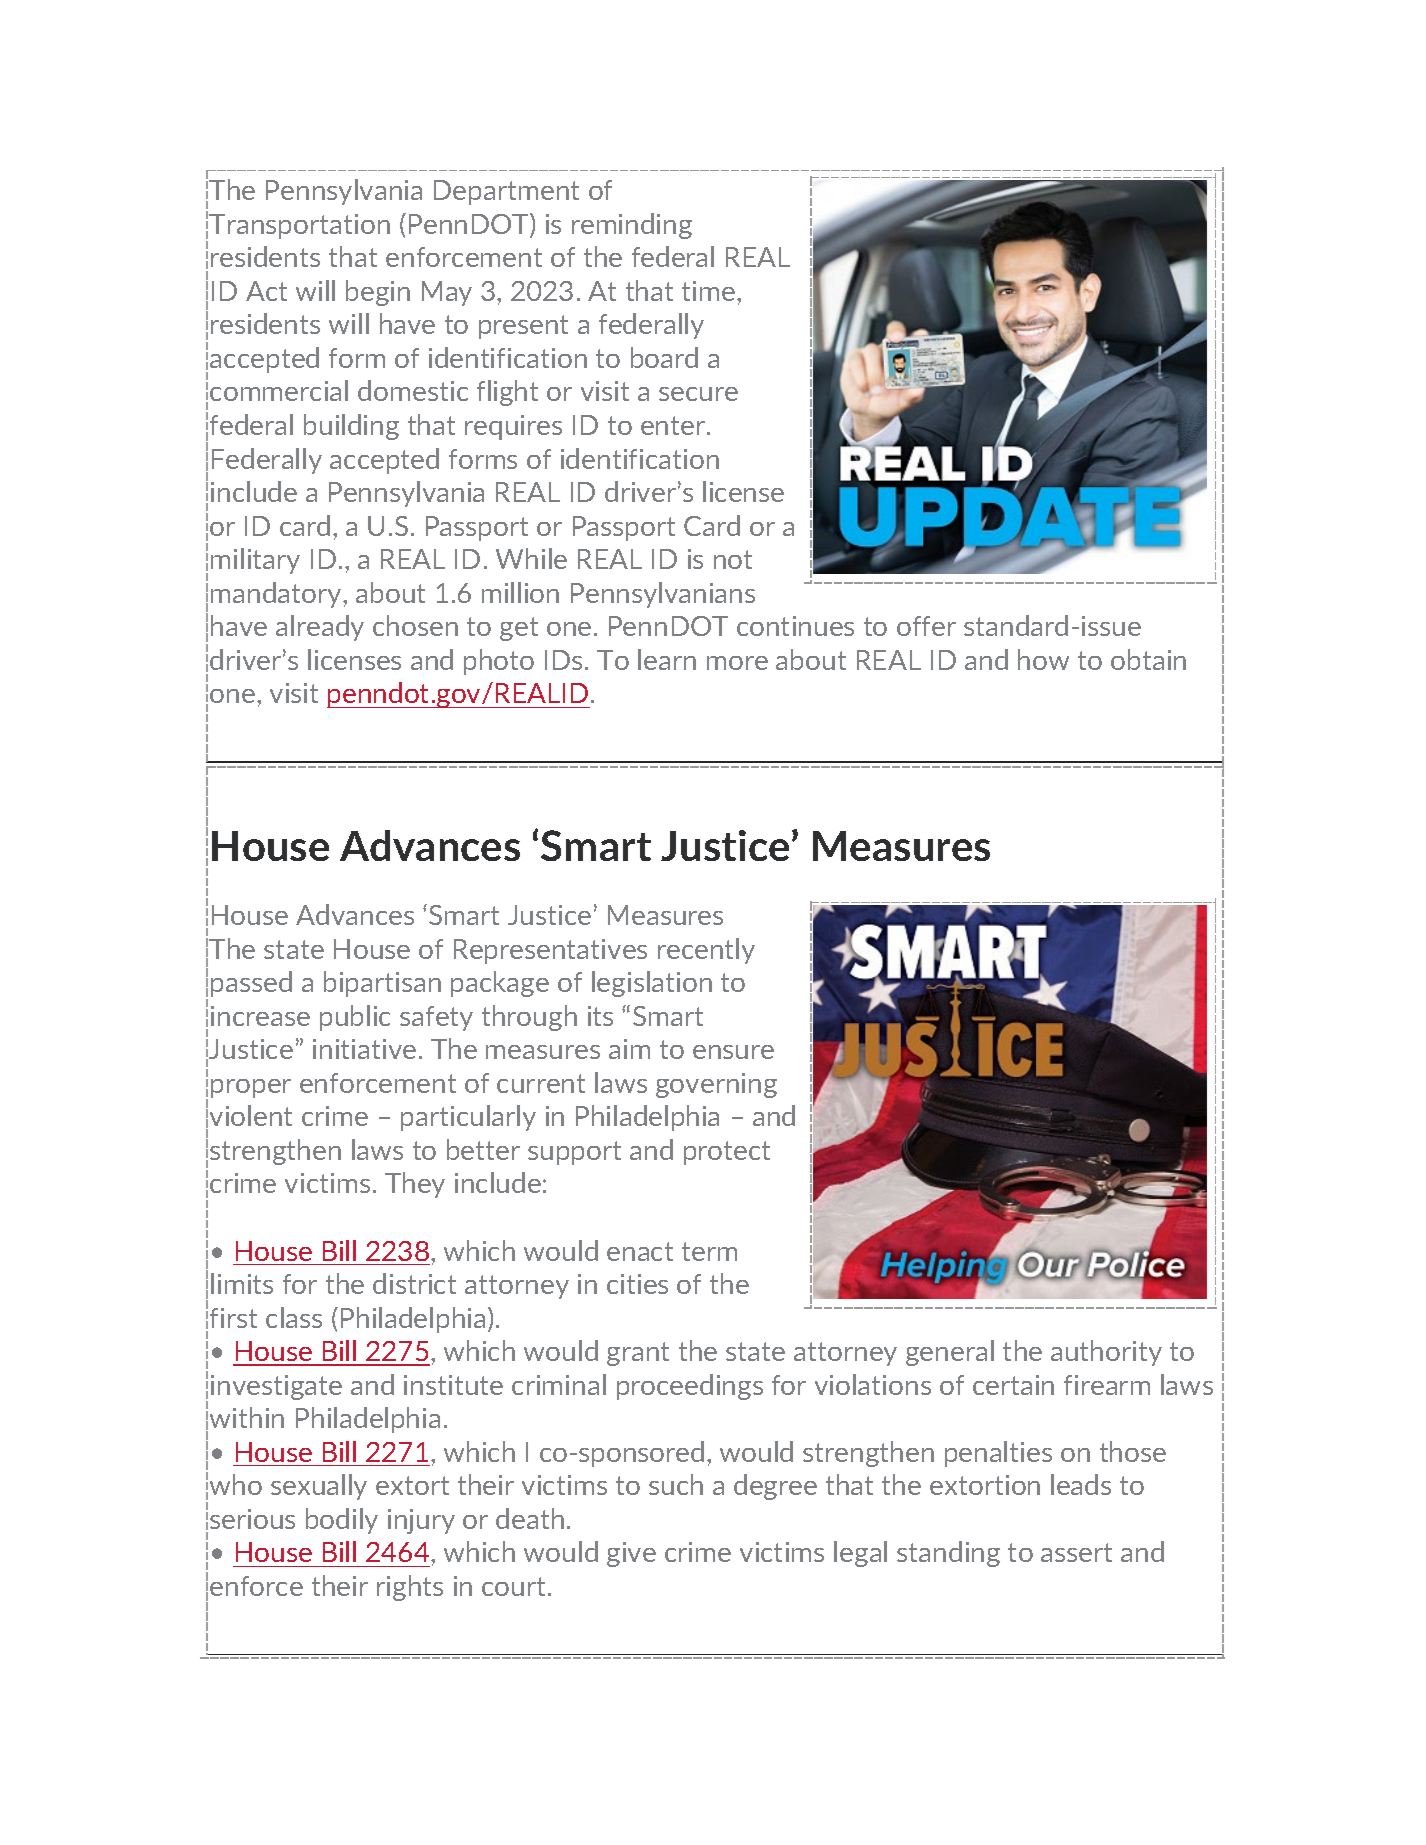 This document has width=1426, height=1845. Describe the element at coordinates (1043, 659) in the document. I see `how` at that location.
